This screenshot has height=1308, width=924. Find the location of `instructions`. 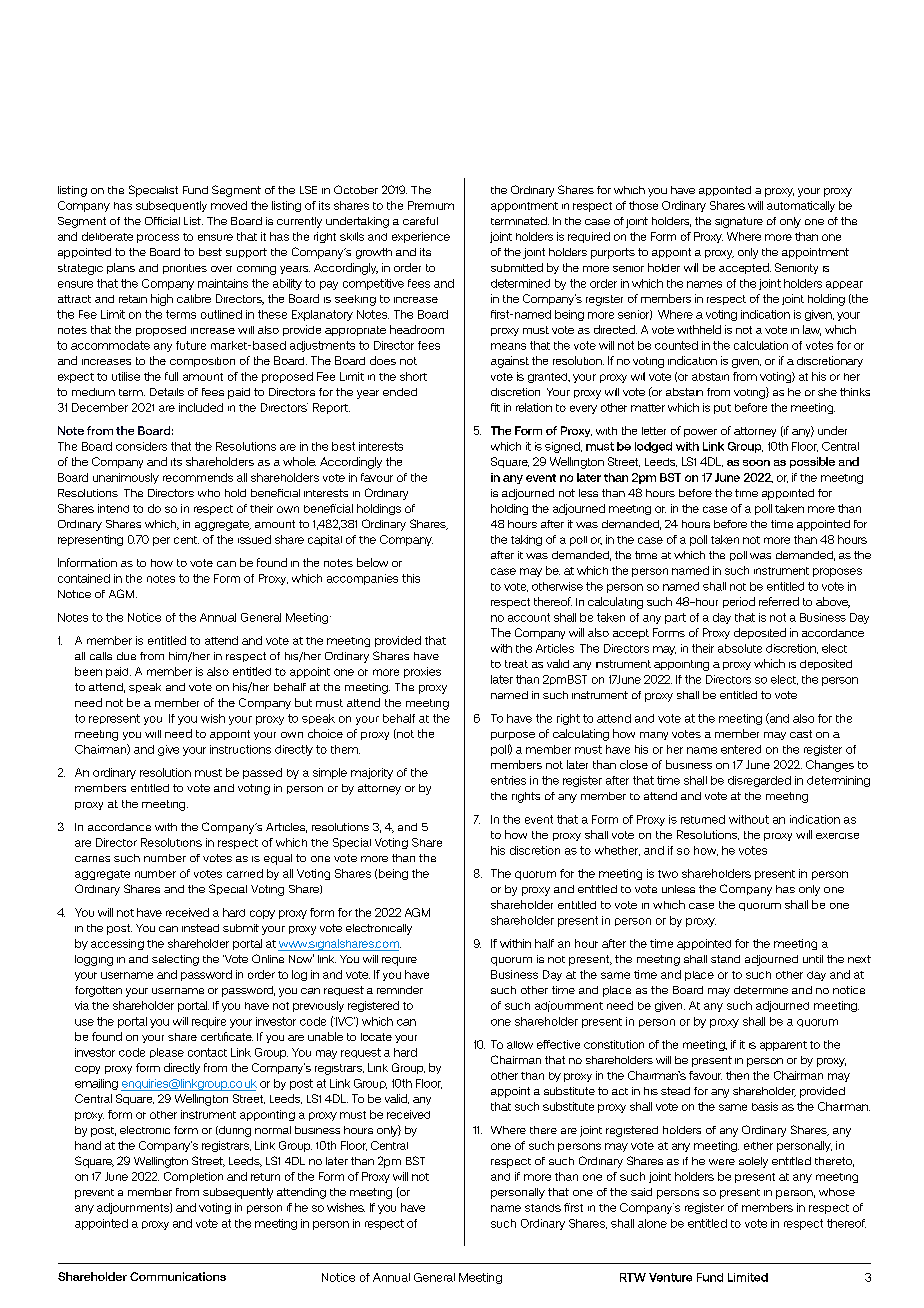

instructions is located at coordinates (240, 749).
